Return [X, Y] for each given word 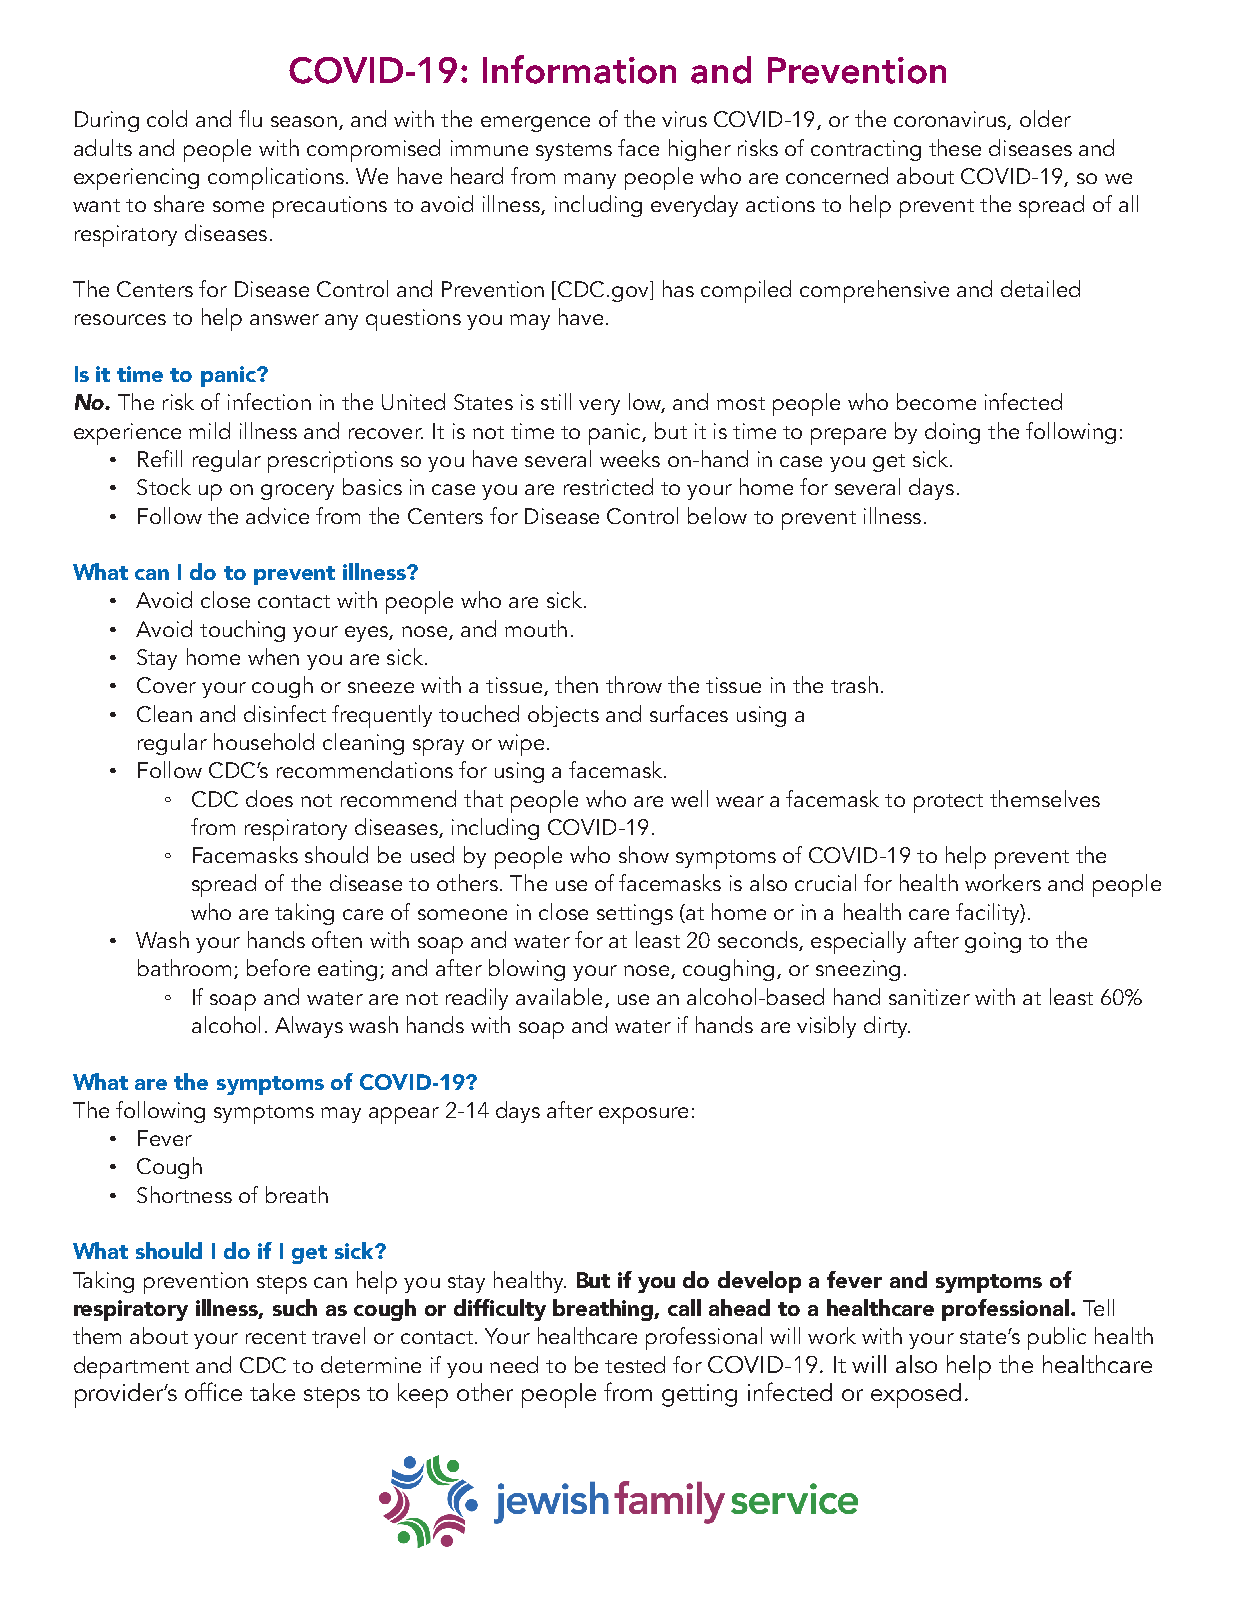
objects [563, 716]
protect [948, 803]
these [955, 147]
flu [250, 118]
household [264, 741]
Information [579, 69]
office [213, 1391]
